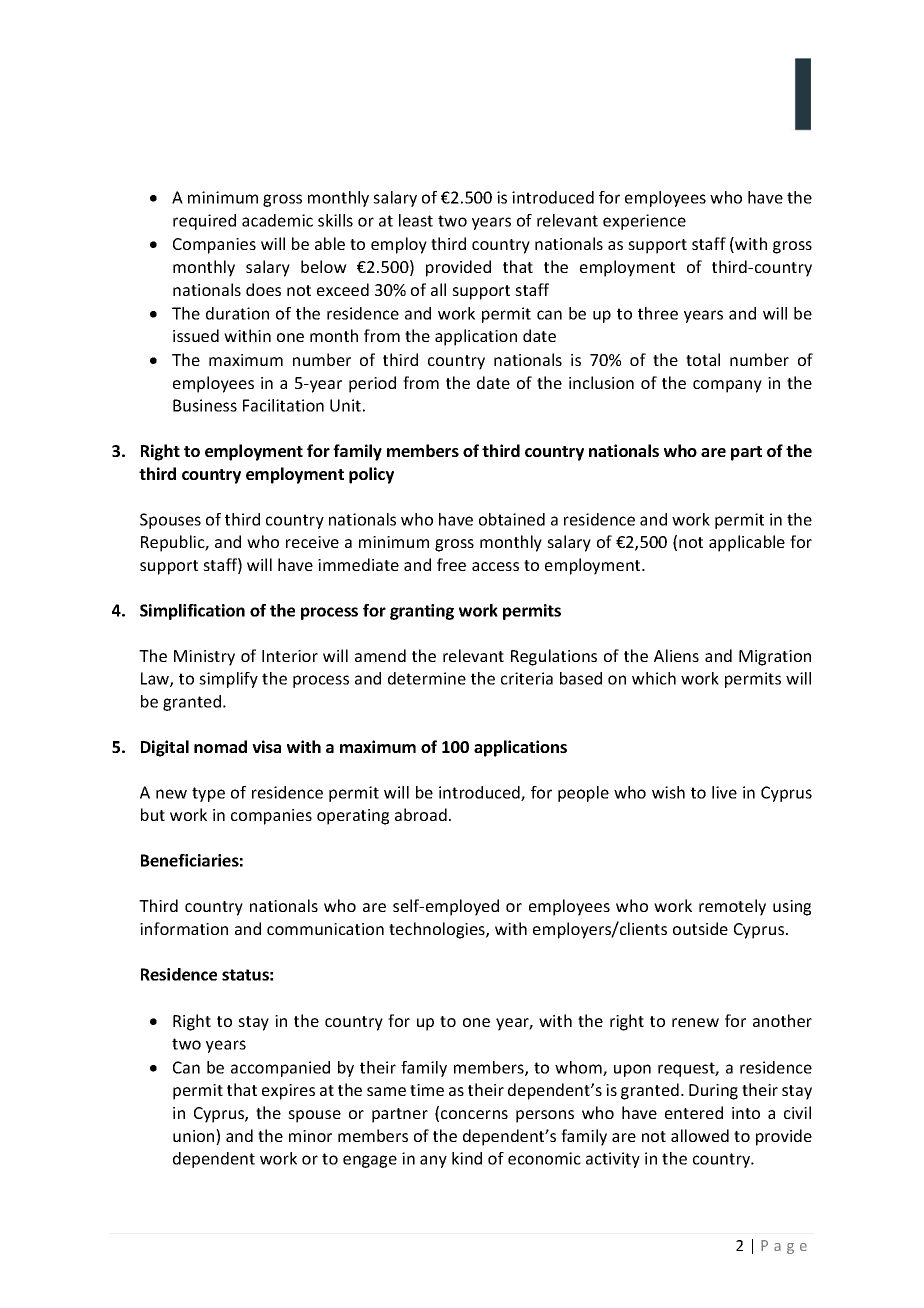 This screenshot has width=924, height=1308. I want to click on technologies, so click(438, 930).
